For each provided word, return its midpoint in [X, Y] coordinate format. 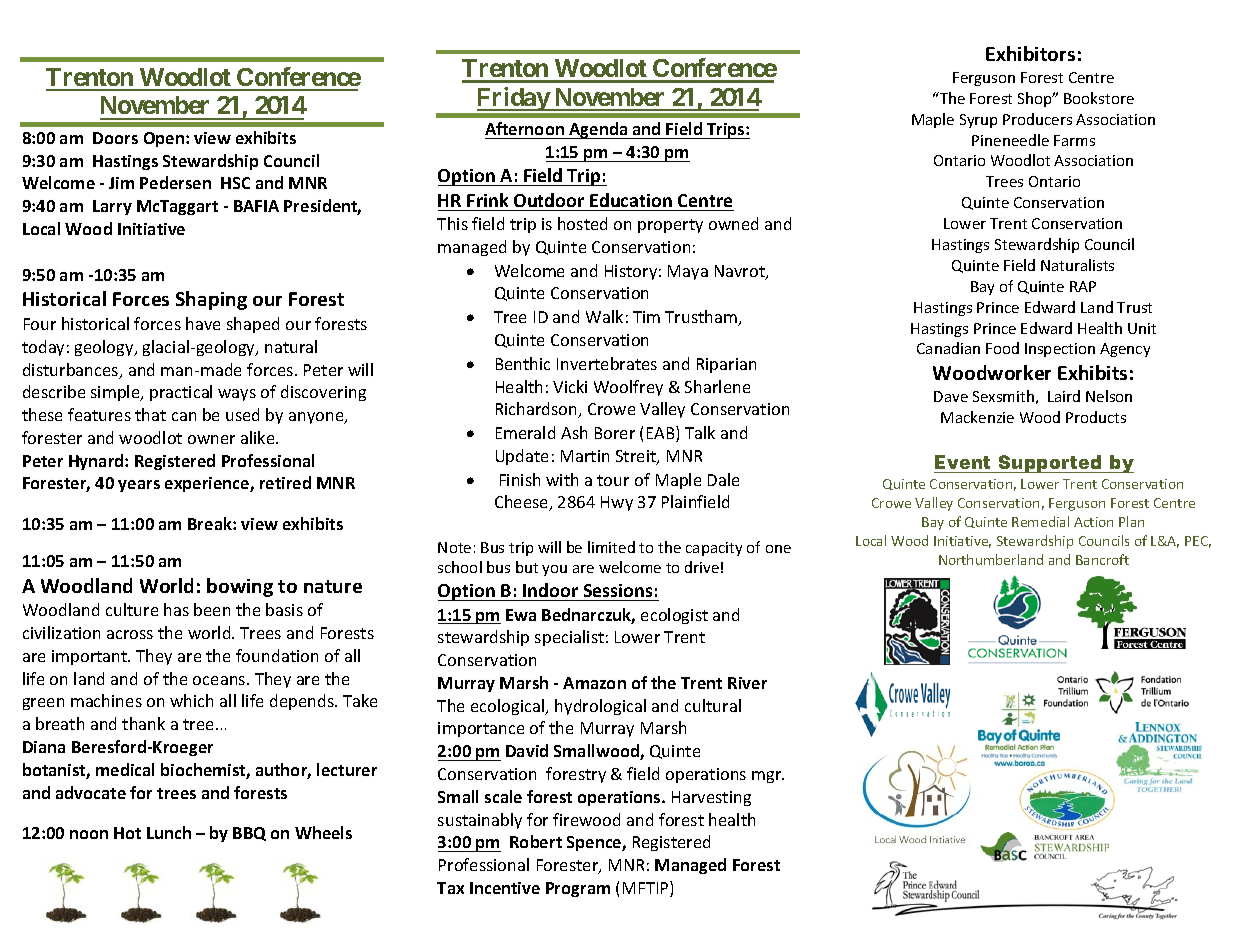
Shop [1036, 99]
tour [613, 480]
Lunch [169, 832]
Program [578, 889]
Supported [1050, 464]
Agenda [598, 130]
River [747, 683]
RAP [1083, 286]
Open [164, 139]
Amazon [594, 683]
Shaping [211, 300]
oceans [220, 680]
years [139, 486]
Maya [688, 272]
